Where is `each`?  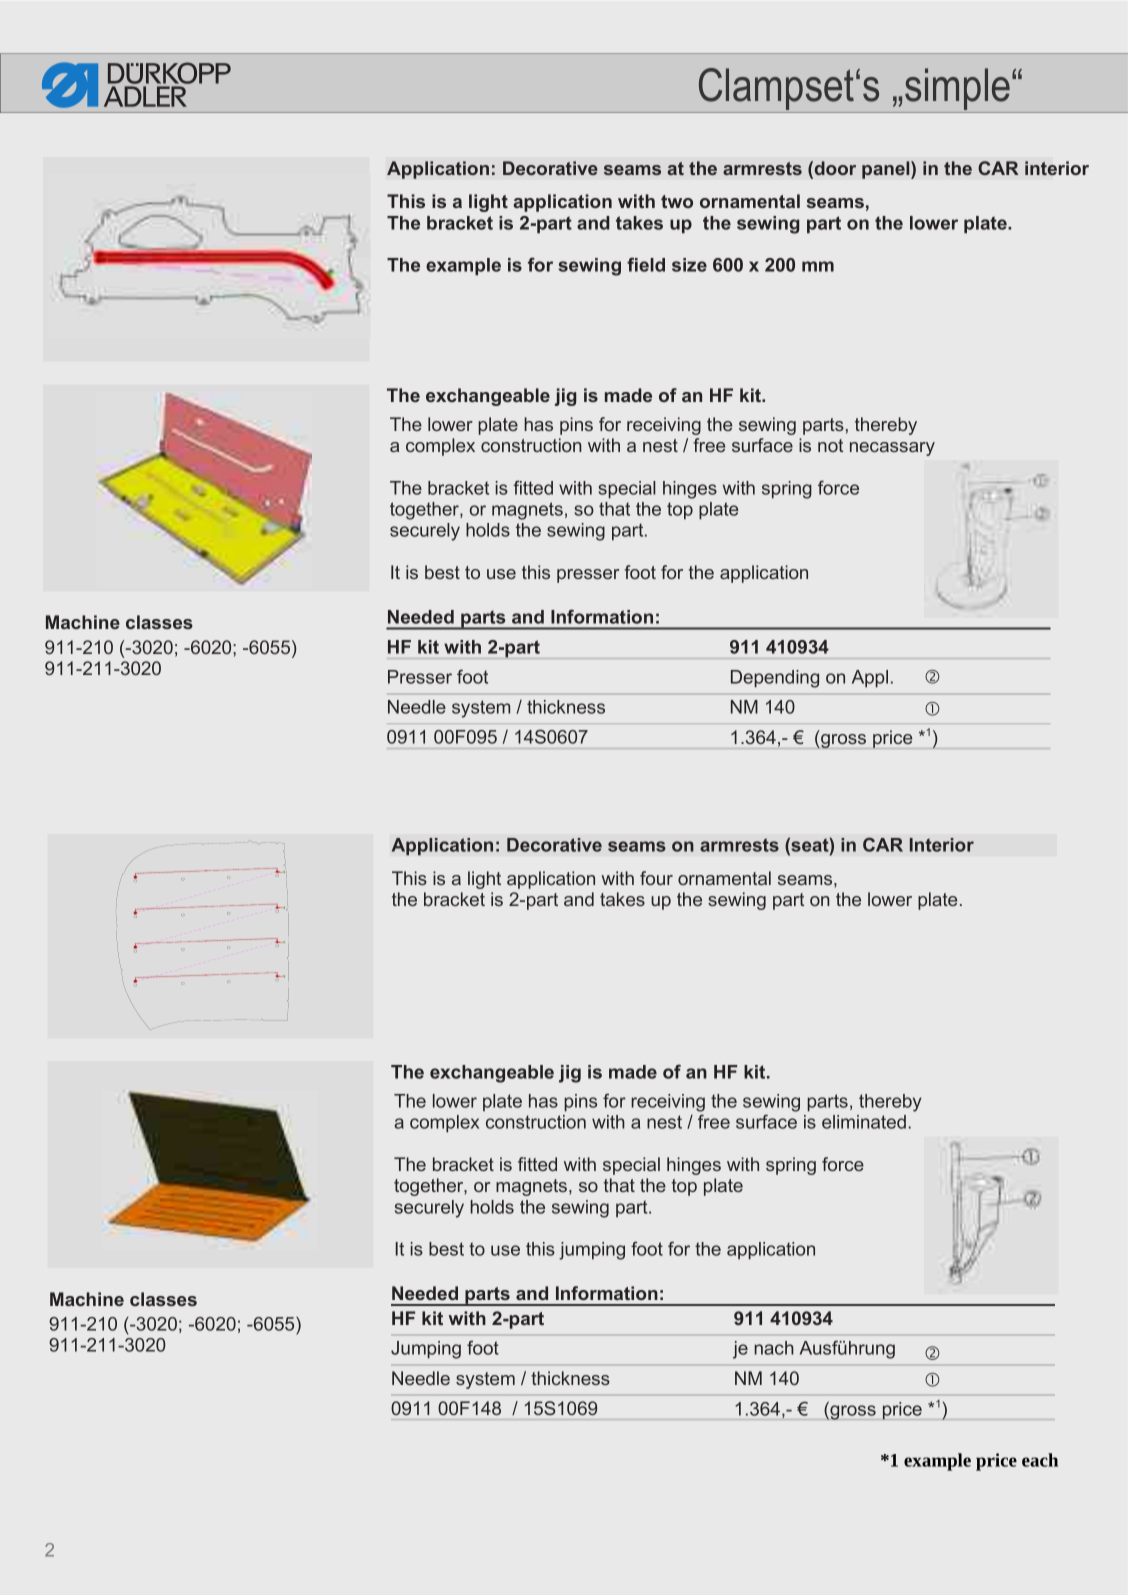 each is located at coordinates (1040, 1460).
